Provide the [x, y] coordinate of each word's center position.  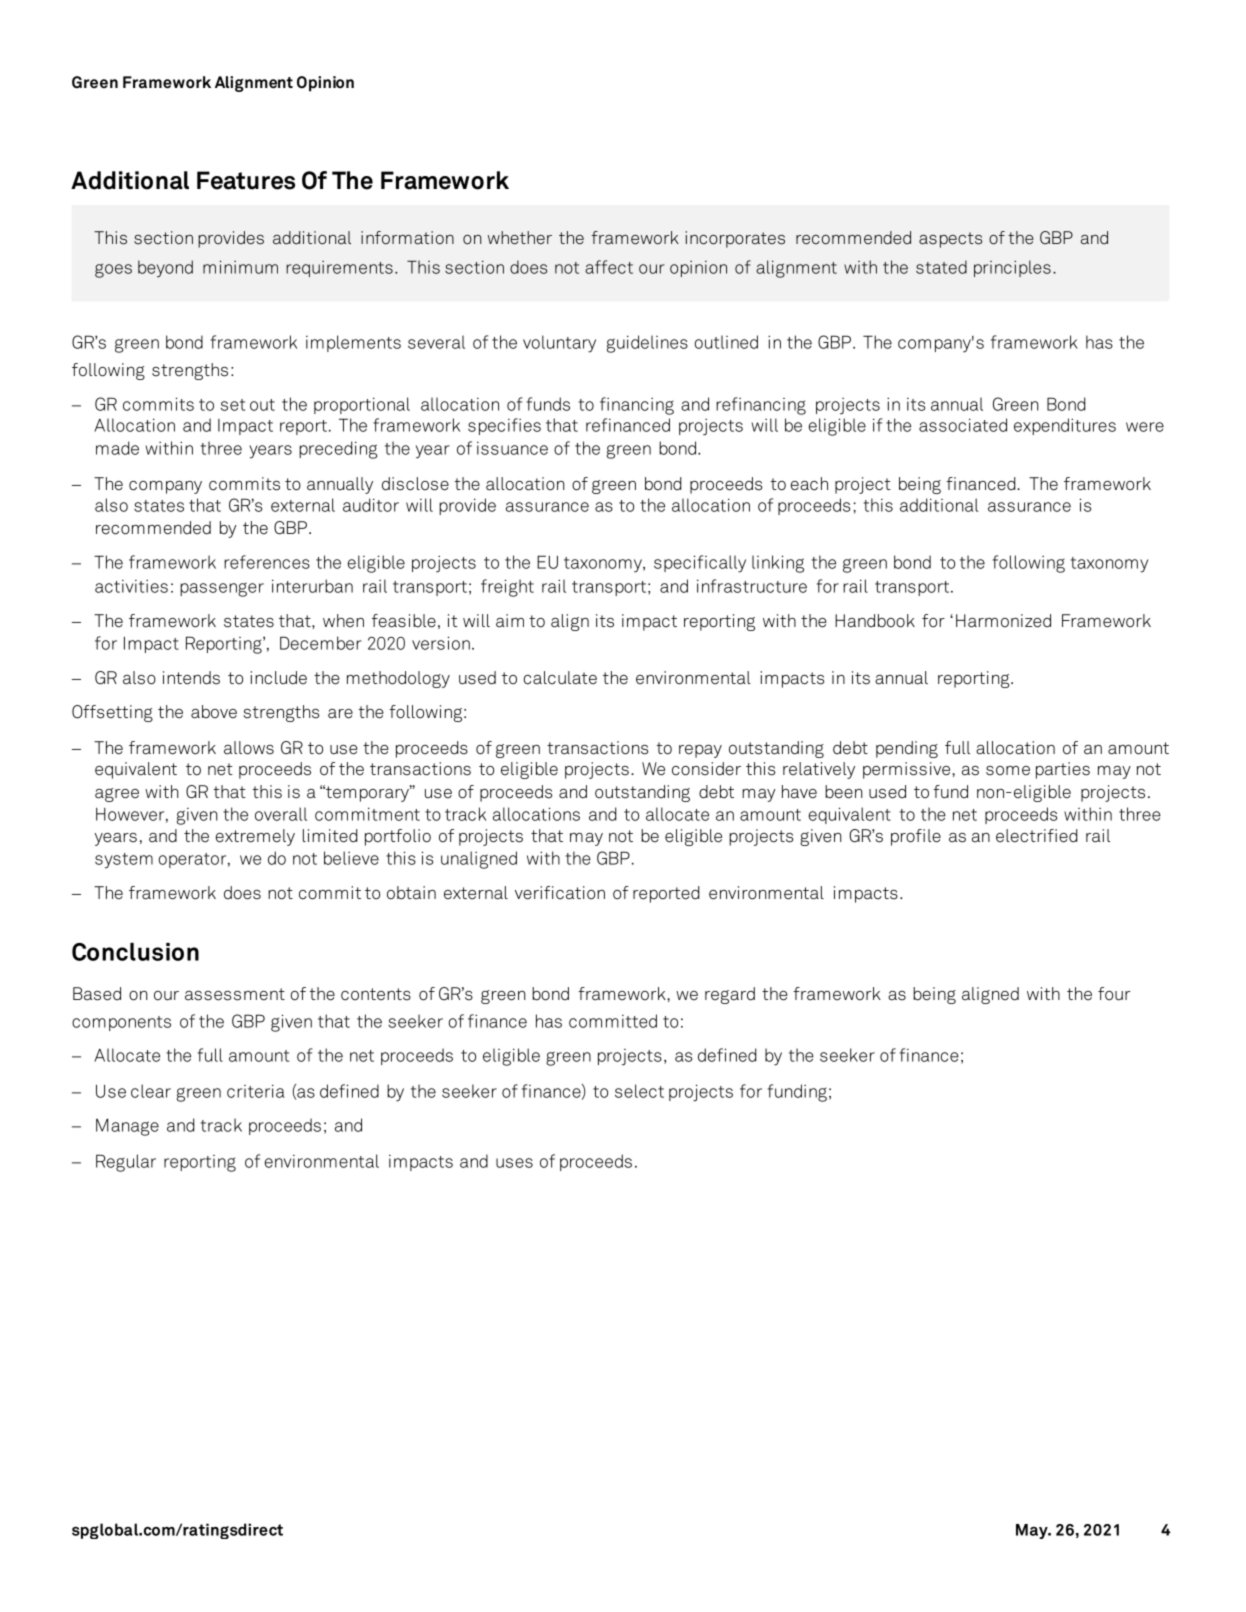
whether [520, 238]
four [1114, 994]
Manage [127, 1127]
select [639, 1091]
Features [246, 180]
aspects [950, 240]
